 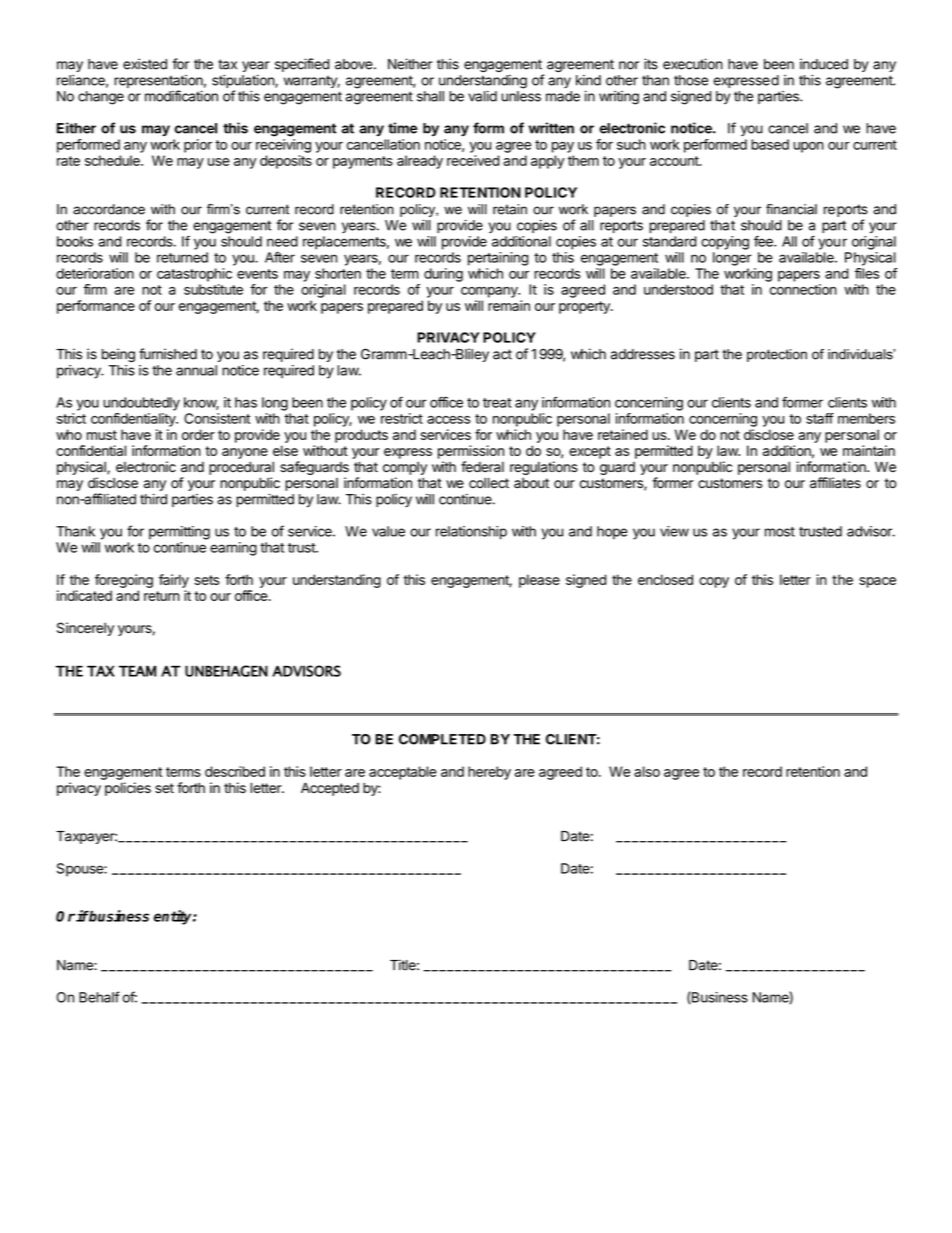 I want to click on connection, so click(x=803, y=289).
